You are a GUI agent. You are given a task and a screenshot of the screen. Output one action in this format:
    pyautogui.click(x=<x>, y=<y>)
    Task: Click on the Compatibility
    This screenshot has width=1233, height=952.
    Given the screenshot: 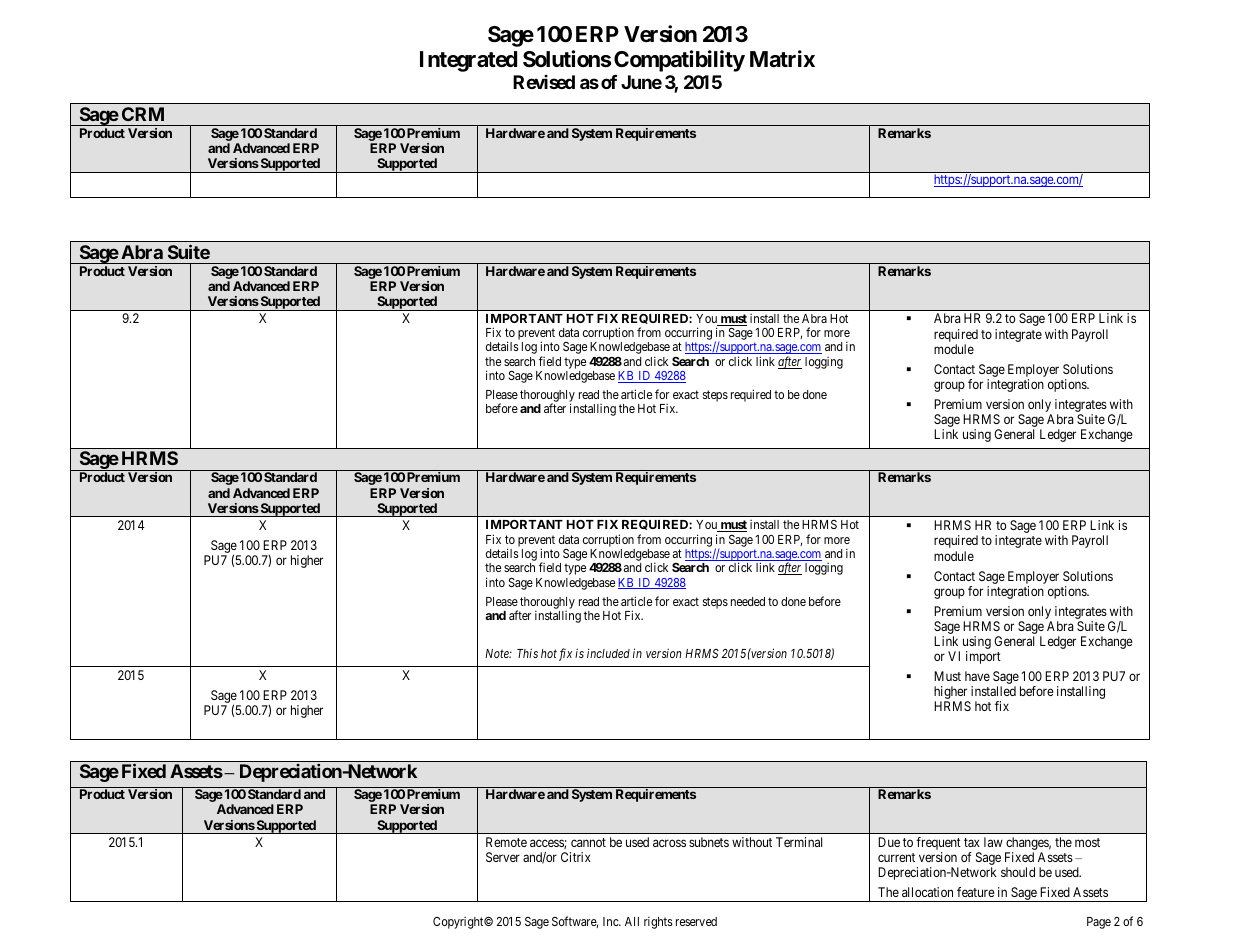 What is the action you would take?
    pyautogui.click(x=679, y=61)
